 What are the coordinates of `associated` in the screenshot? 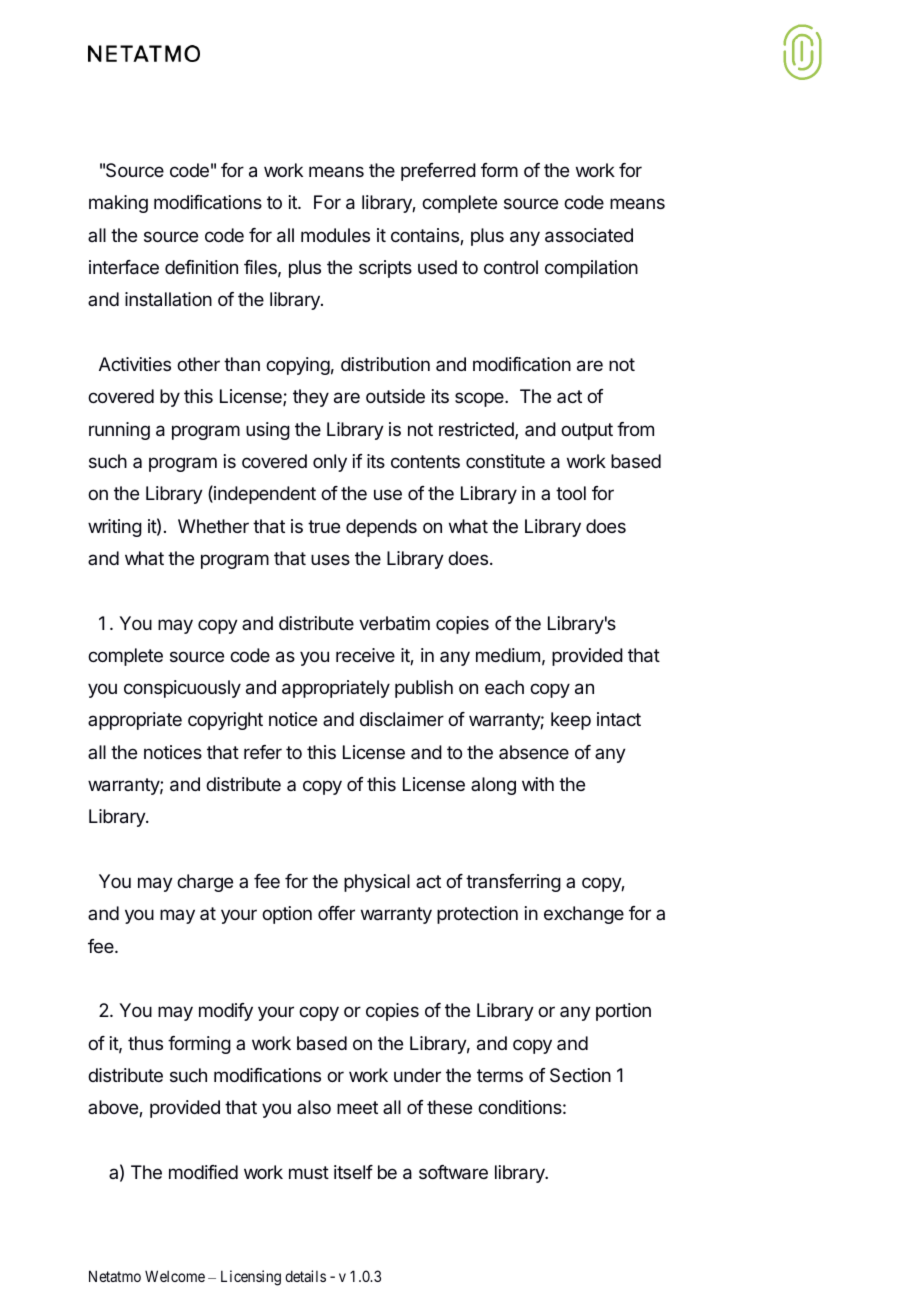 It's located at (589, 235).
